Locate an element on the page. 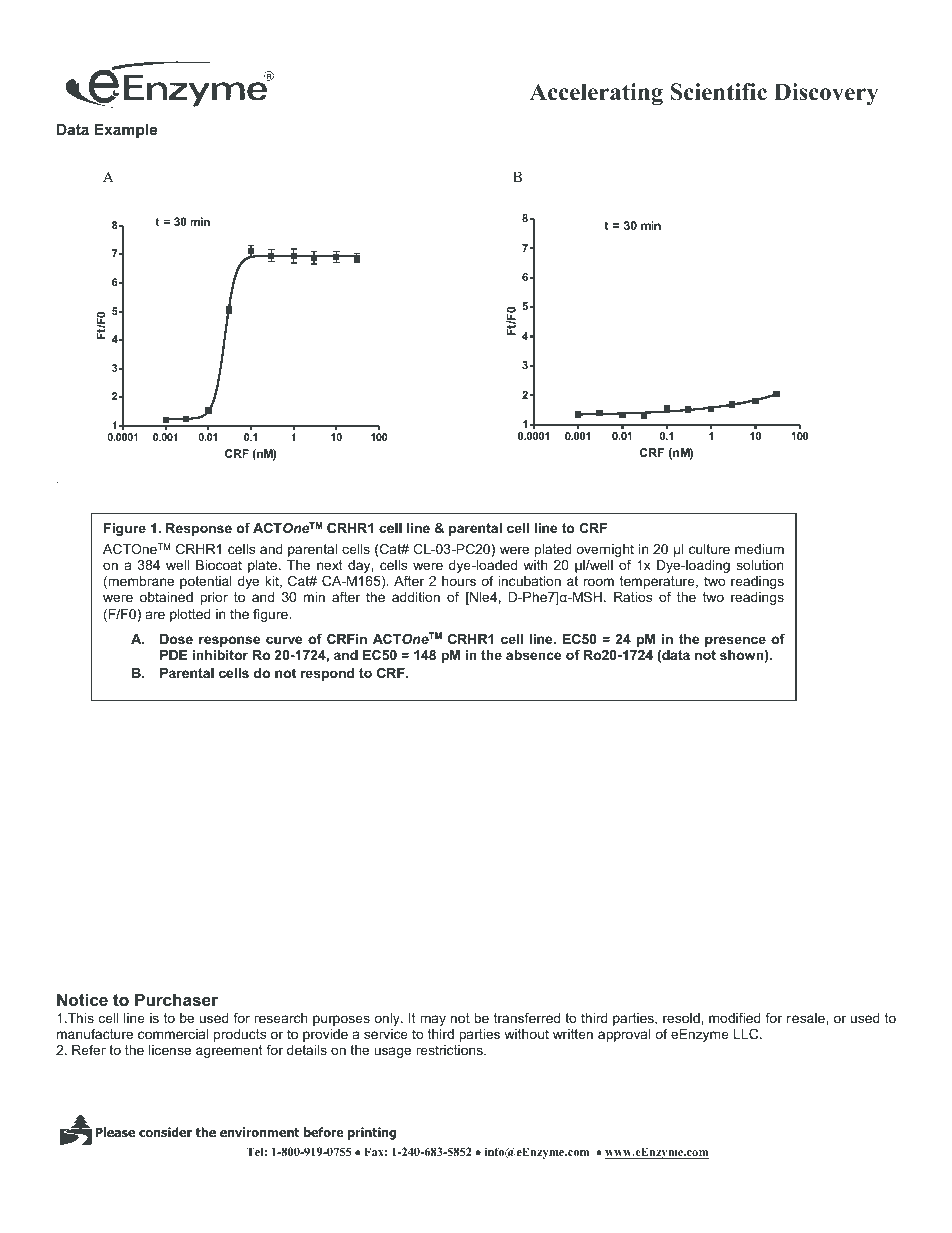 The image size is (952, 1233). Discovery is located at coordinates (826, 94).
